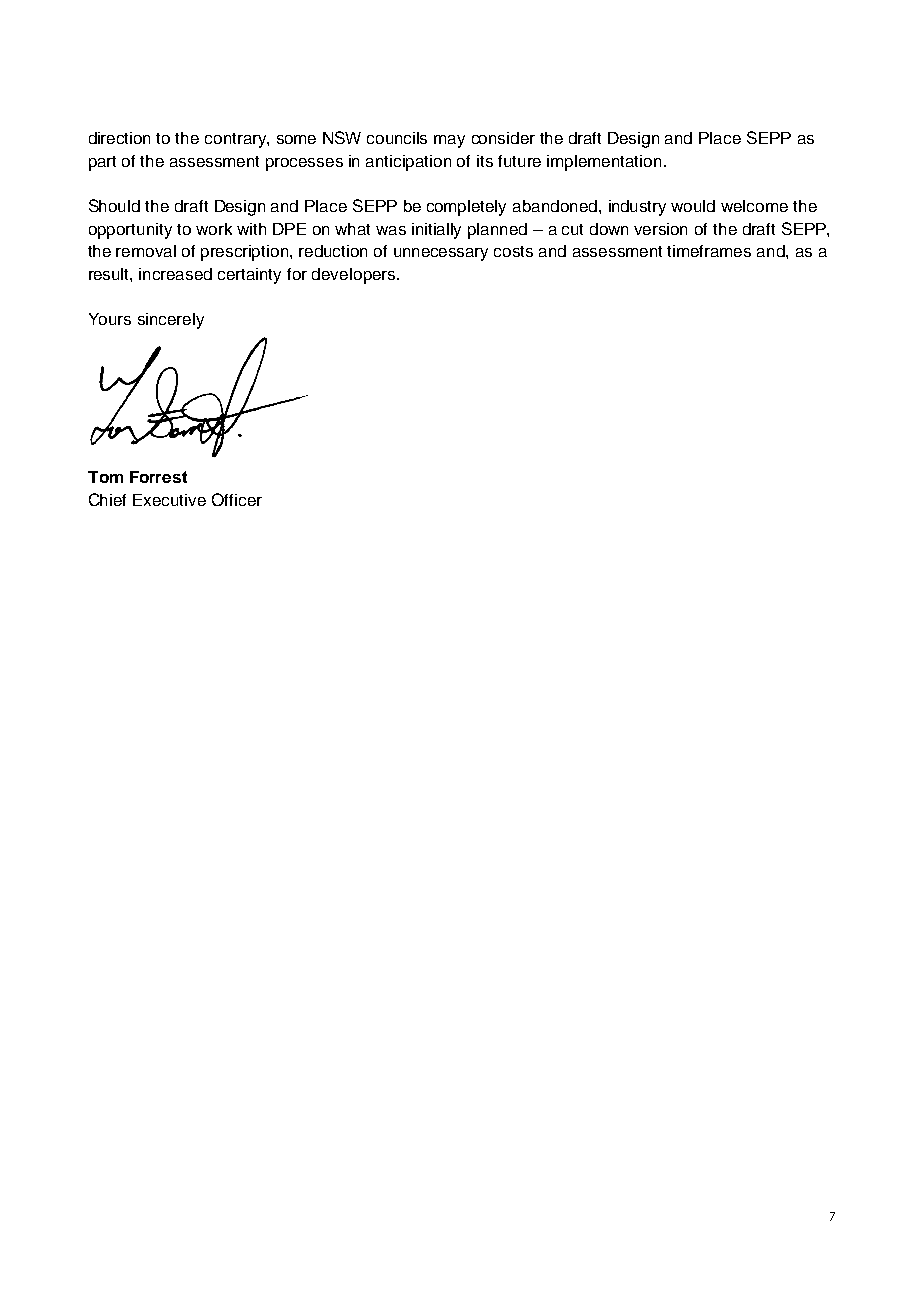 The height and width of the screenshot is (1308, 924). I want to click on increased, so click(175, 274).
